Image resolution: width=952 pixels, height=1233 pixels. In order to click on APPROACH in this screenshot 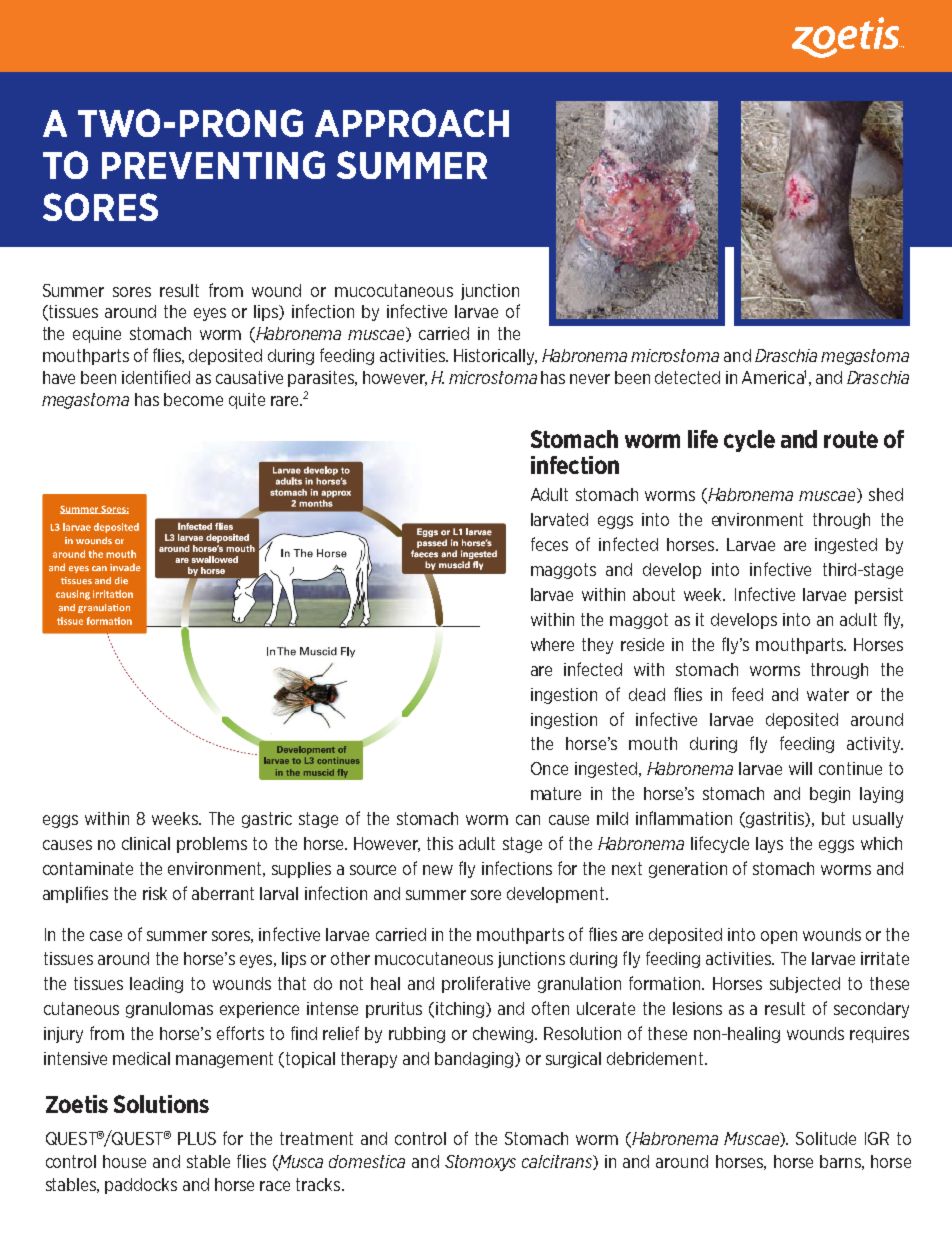, I will do `click(412, 123)`.
